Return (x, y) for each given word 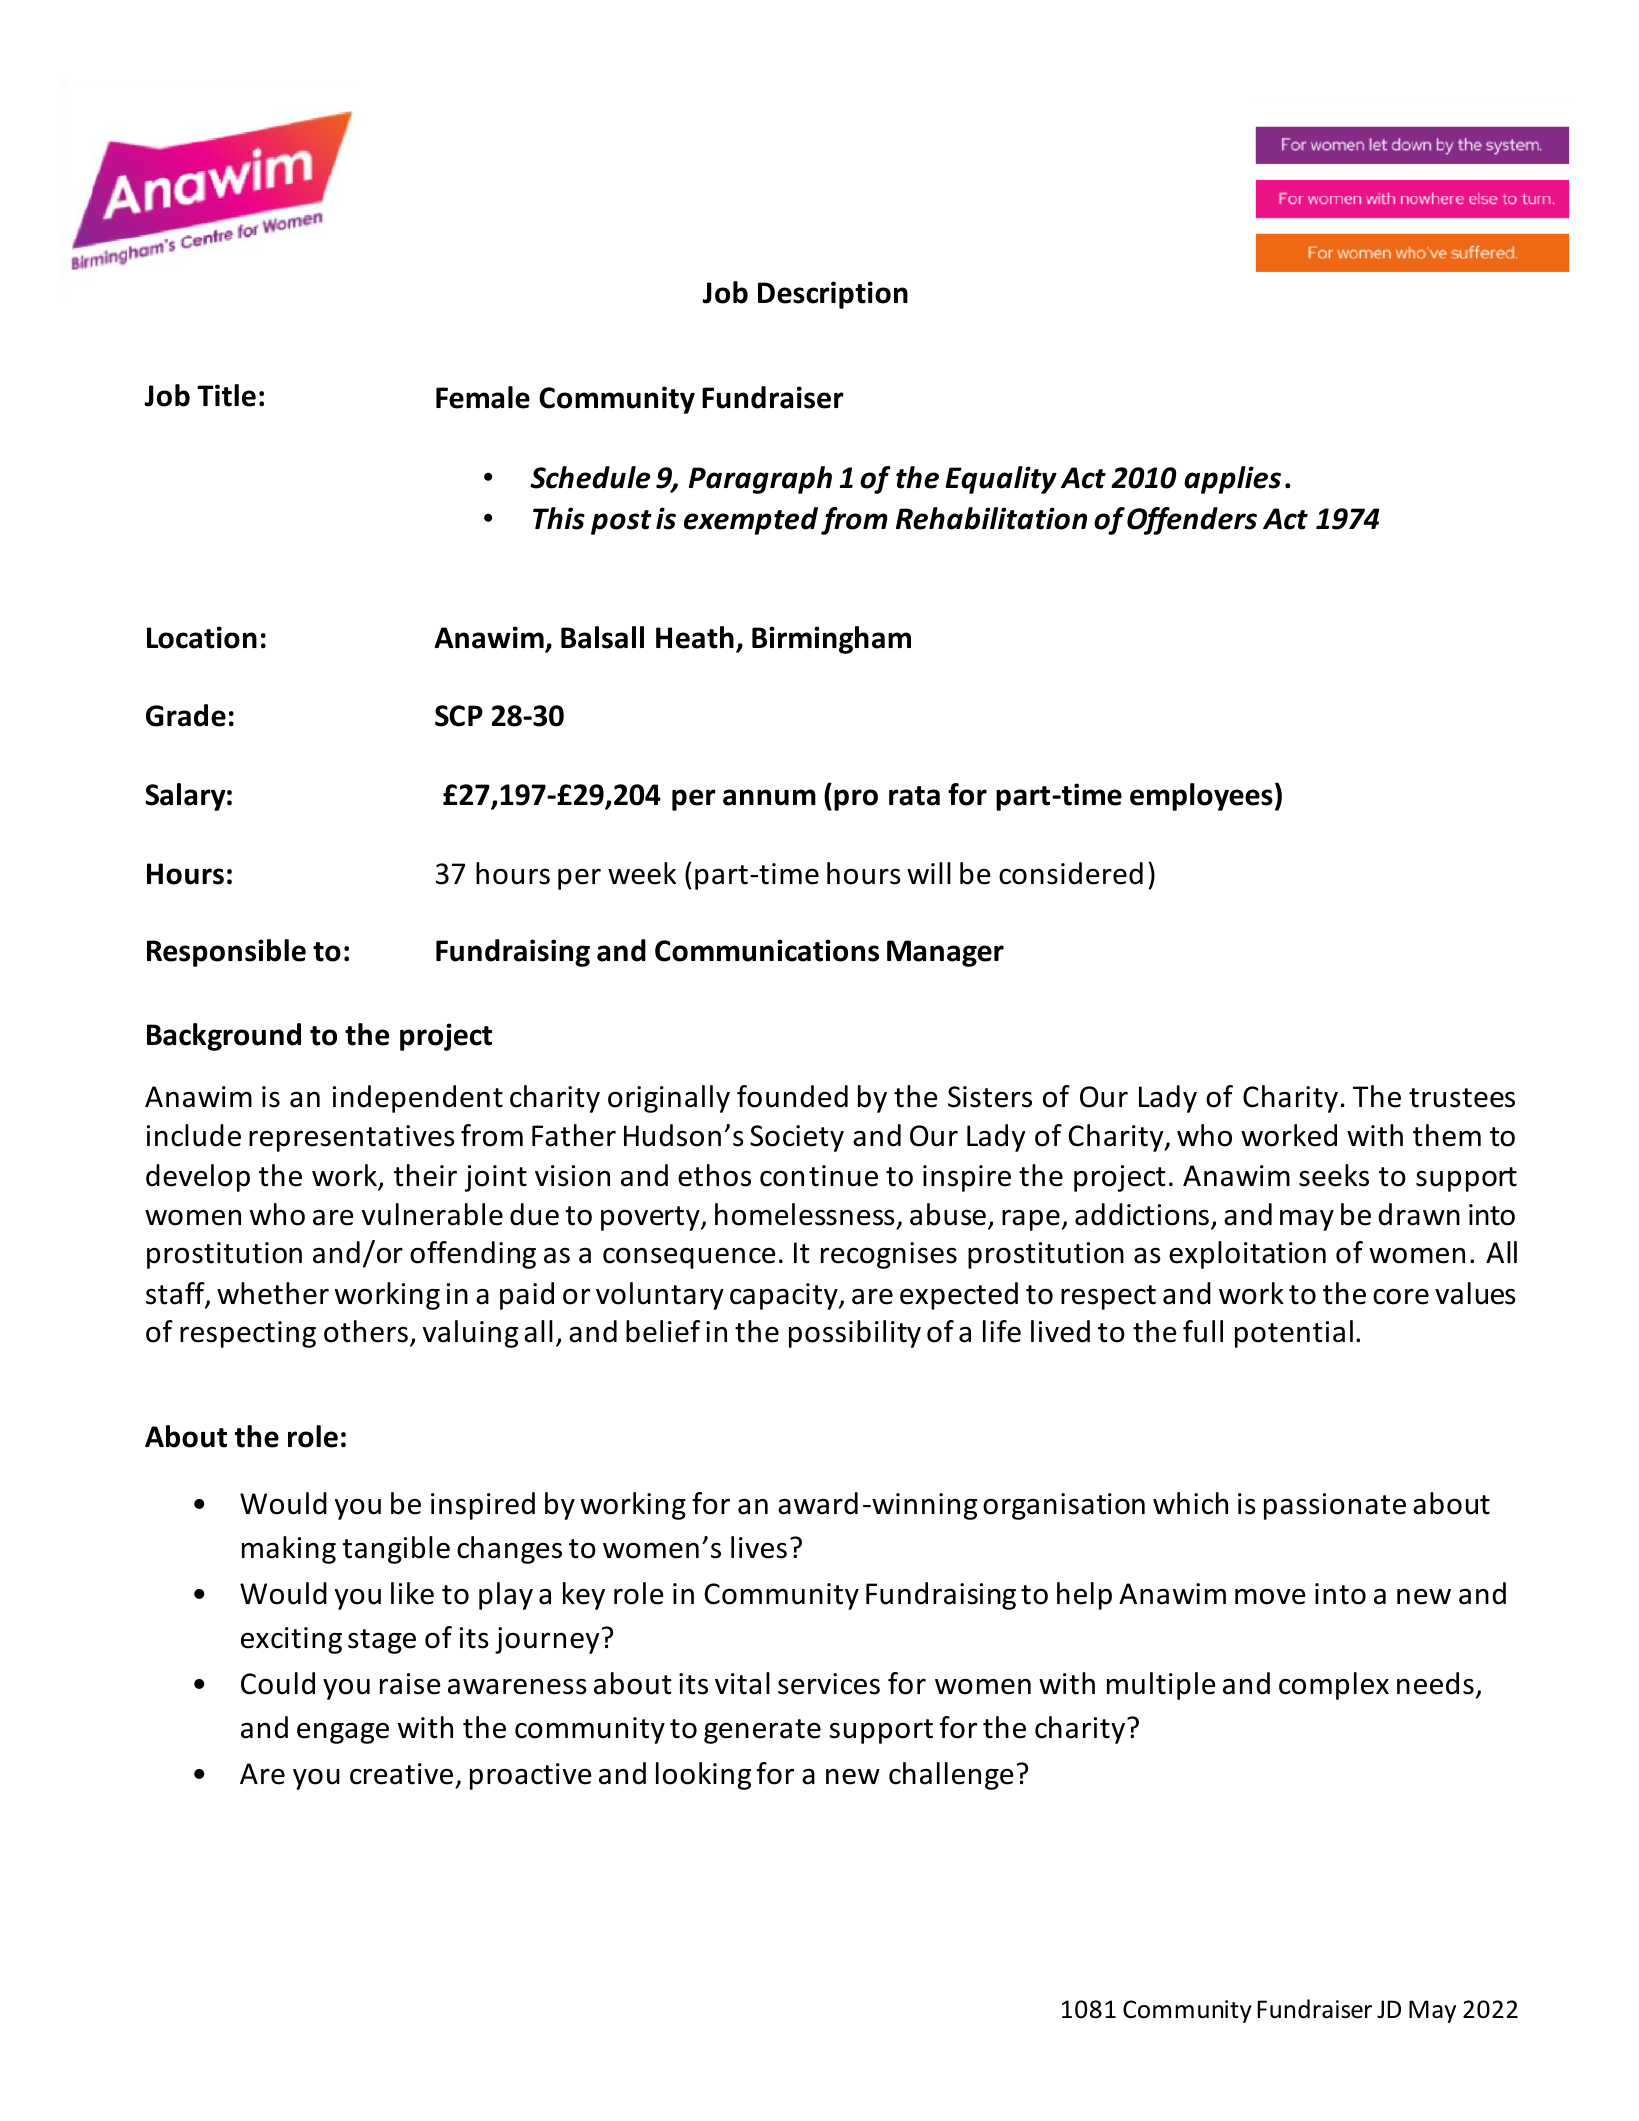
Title (226, 395)
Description (833, 295)
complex (1334, 1686)
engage (343, 1733)
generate (762, 1731)
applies (1232, 480)
